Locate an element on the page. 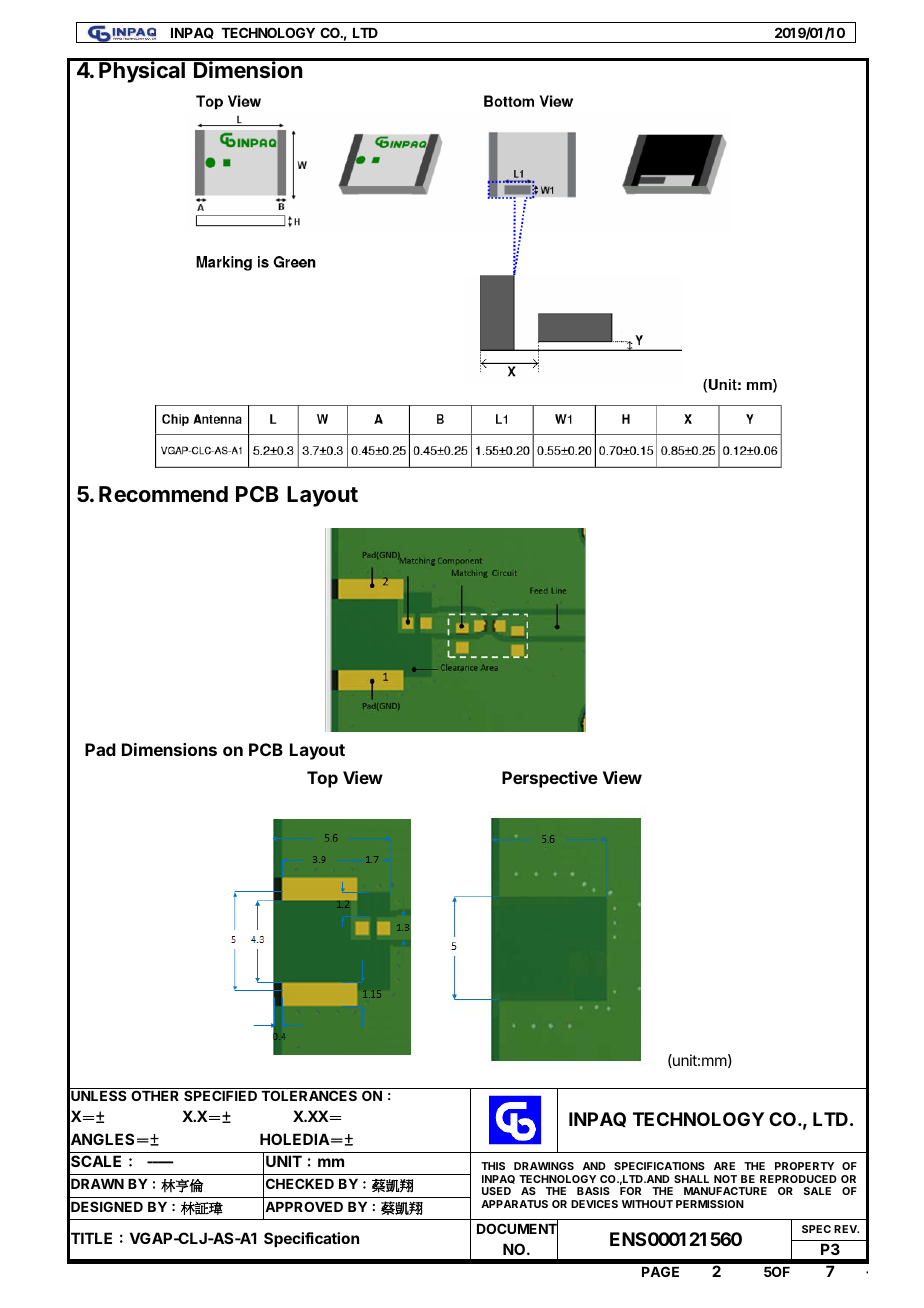  Recommend is located at coordinates (163, 494).
